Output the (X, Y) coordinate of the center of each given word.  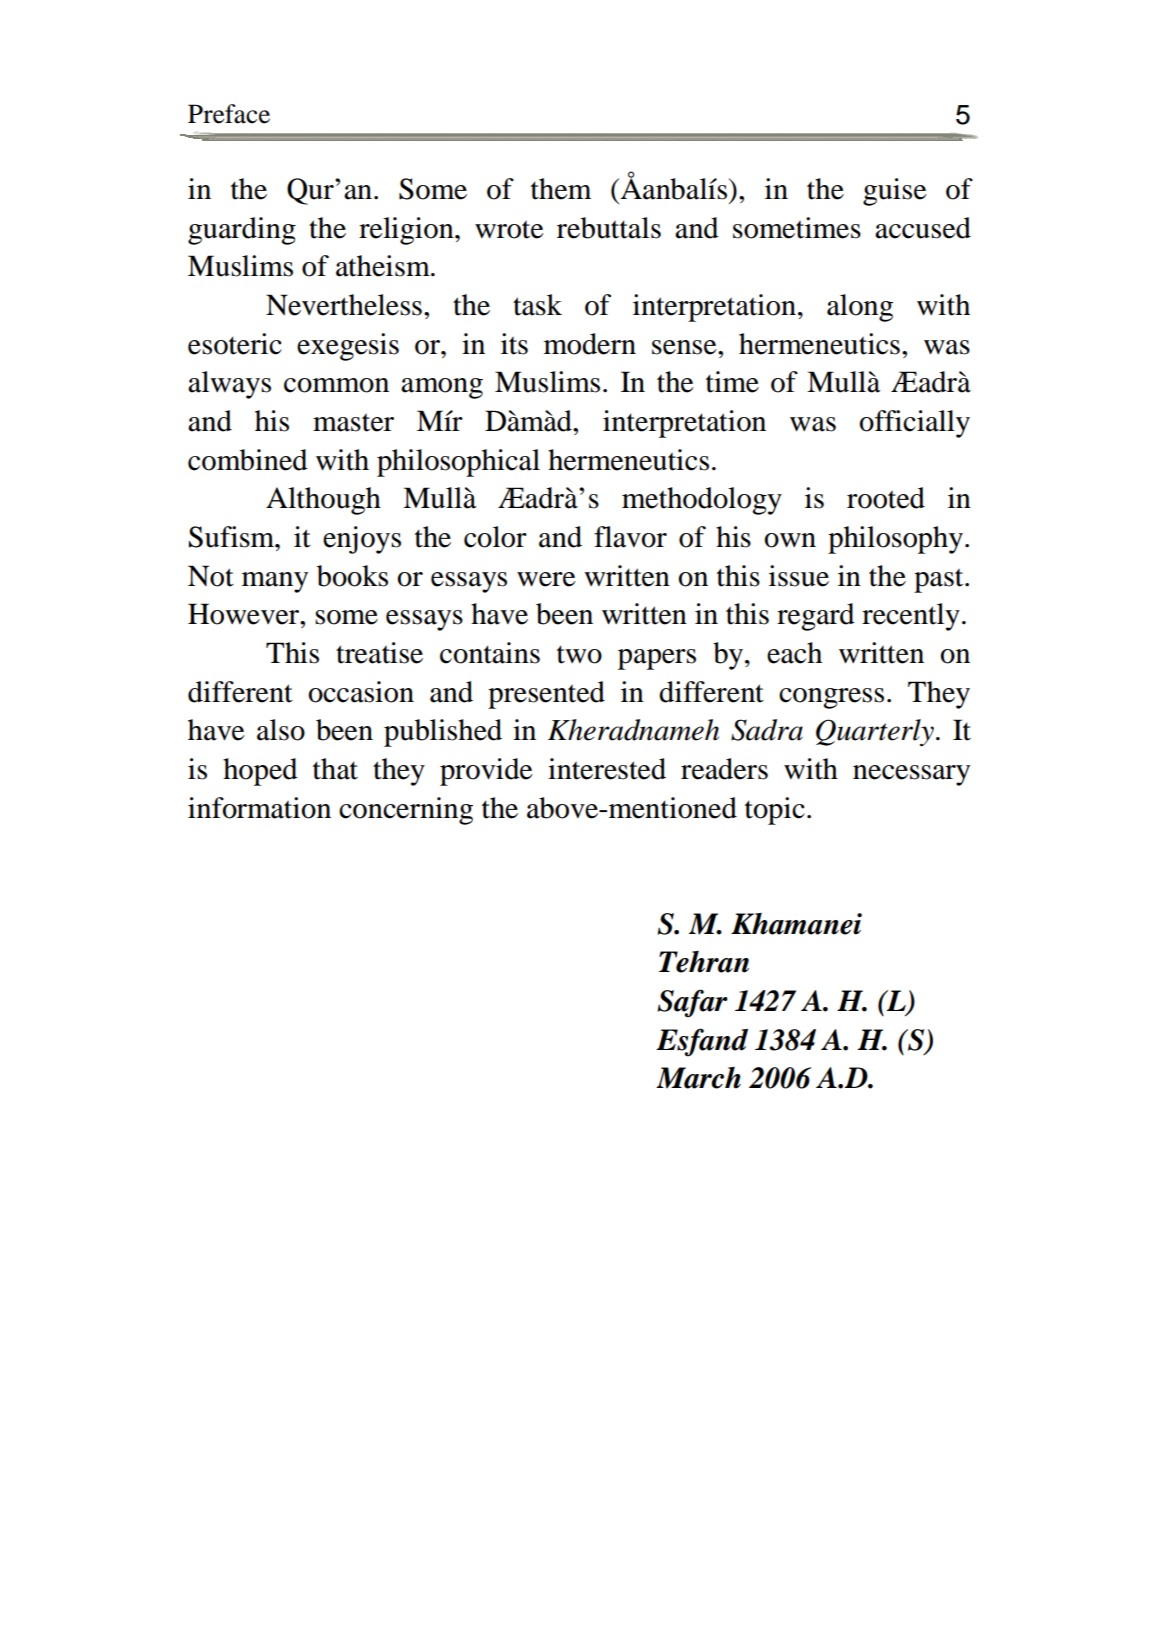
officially (915, 424)
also (281, 730)
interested (607, 769)
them (561, 189)
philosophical (458, 463)
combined (248, 460)
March (698, 1078)
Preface (229, 114)
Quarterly (875, 733)
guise (895, 192)
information (259, 808)
